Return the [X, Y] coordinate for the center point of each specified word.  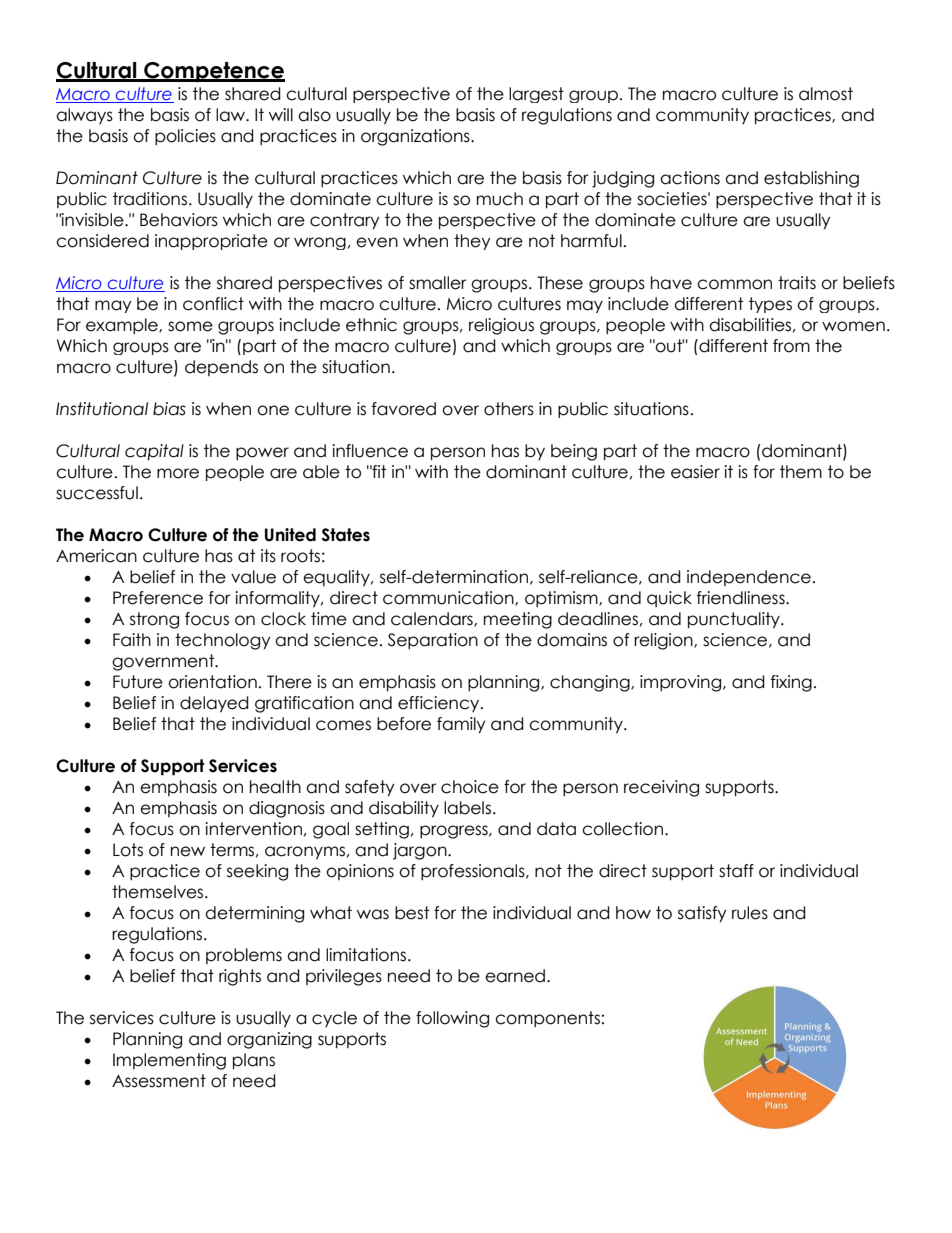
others [509, 409]
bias [169, 409]
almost [826, 94]
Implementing [169, 1061]
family [461, 725]
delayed [214, 704]
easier [695, 472]
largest [536, 95]
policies [185, 137]
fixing [791, 683]
